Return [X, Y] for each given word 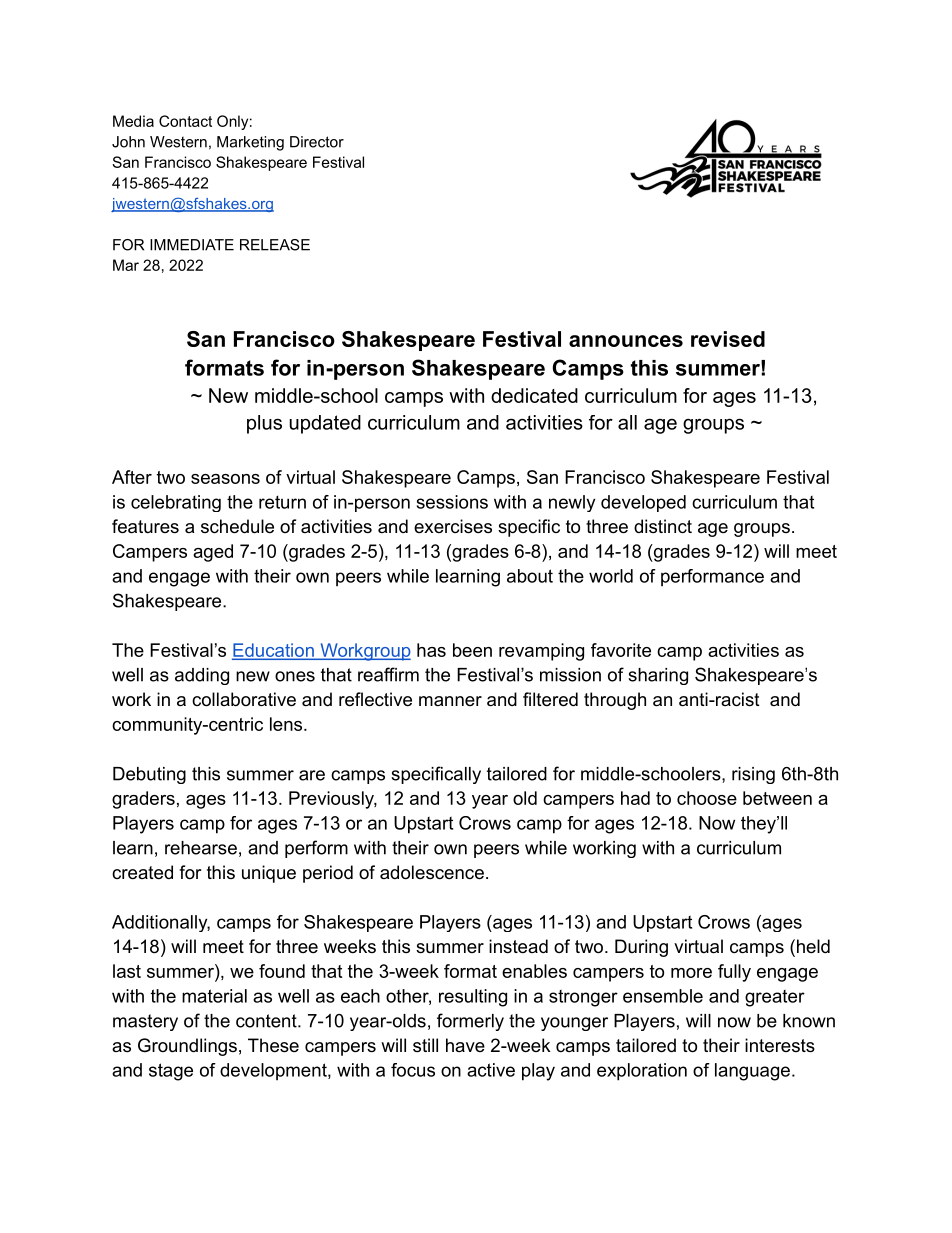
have [465, 1045]
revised [728, 339]
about [530, 576]
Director [317, 142]
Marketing [250, 143]
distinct [663, 526]
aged [213, 553]
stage [171, 1072]
